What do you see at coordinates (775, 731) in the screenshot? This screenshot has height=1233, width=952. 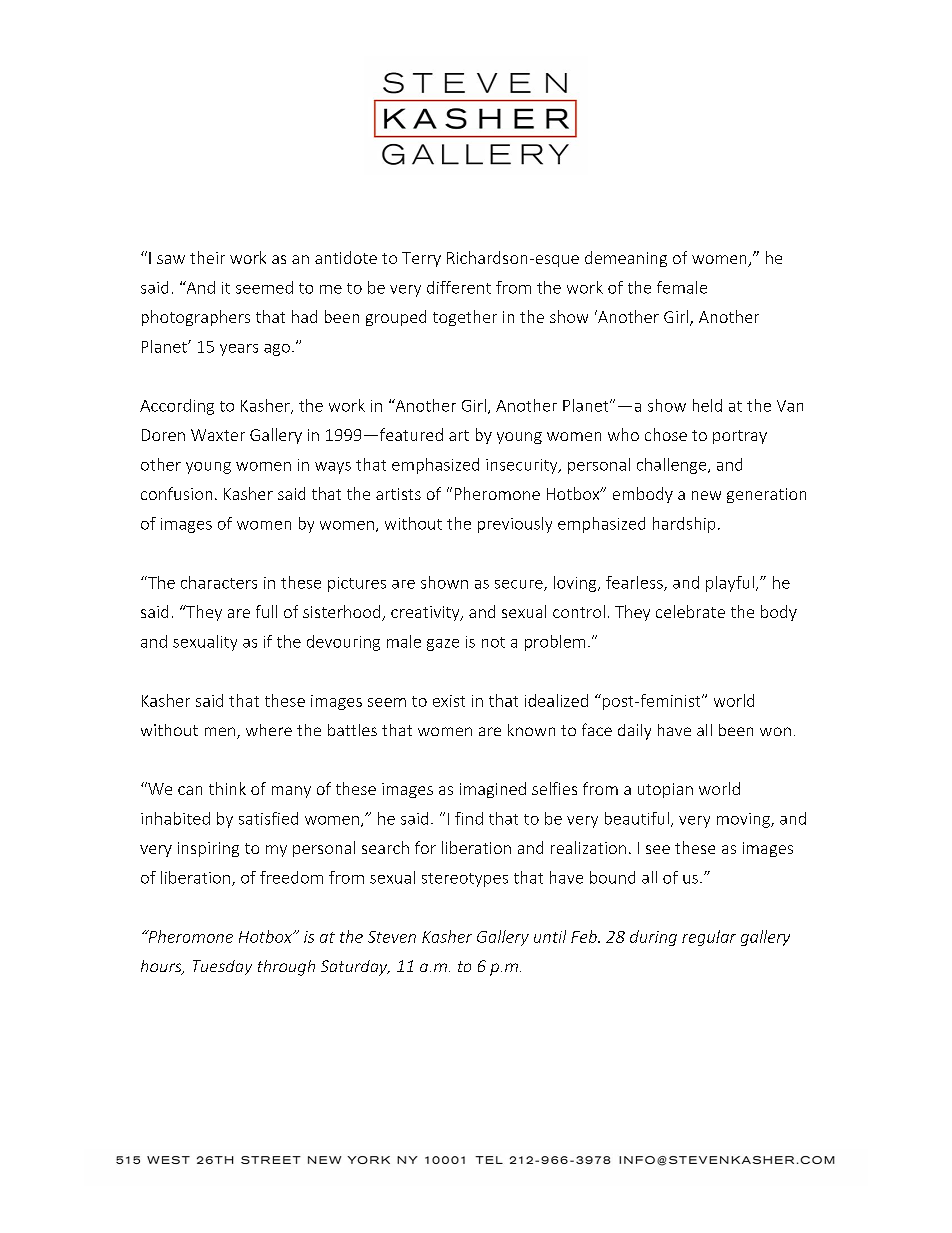 I see `won` at bounding box center [775, 731].
